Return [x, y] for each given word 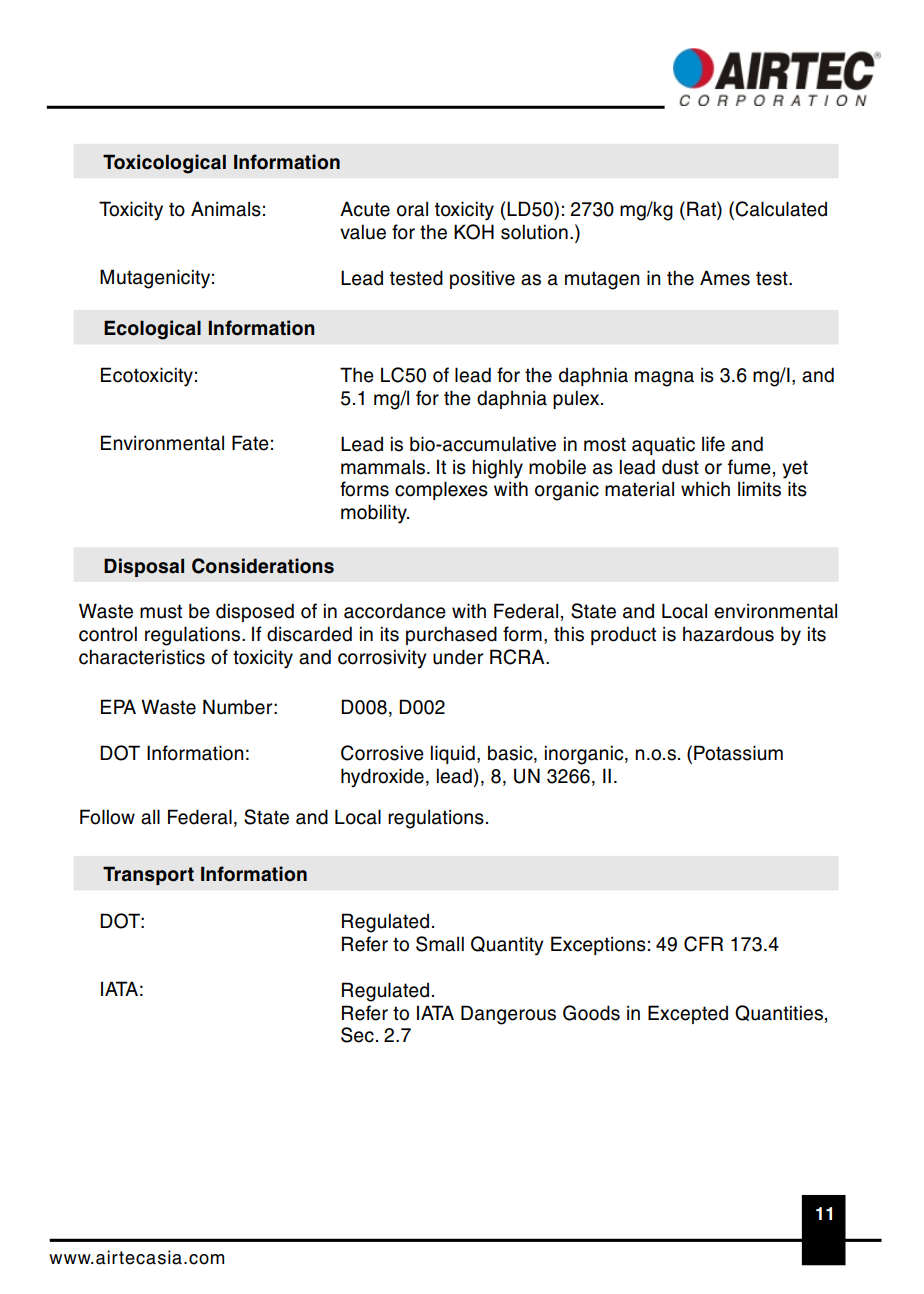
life [713, 444]
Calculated [781, 209]
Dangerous [508, 1015]
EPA [118, 706]
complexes [441, 490]
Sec [357, 1035]
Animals [226, 209]
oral [412, 209]
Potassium [738, 753]
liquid [453, 754]
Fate [250, 443]
